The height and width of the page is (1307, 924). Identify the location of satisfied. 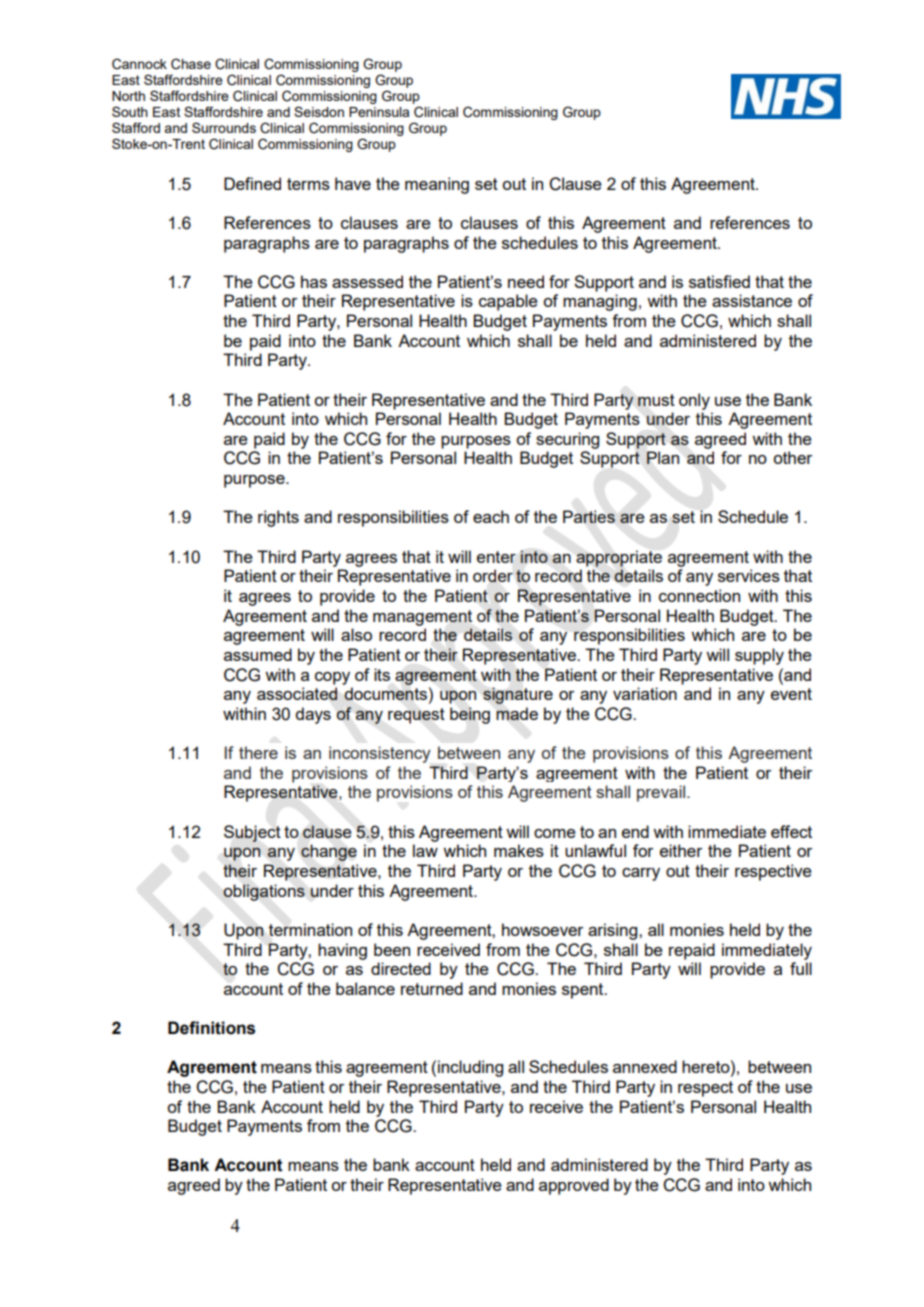
(719, 281).
